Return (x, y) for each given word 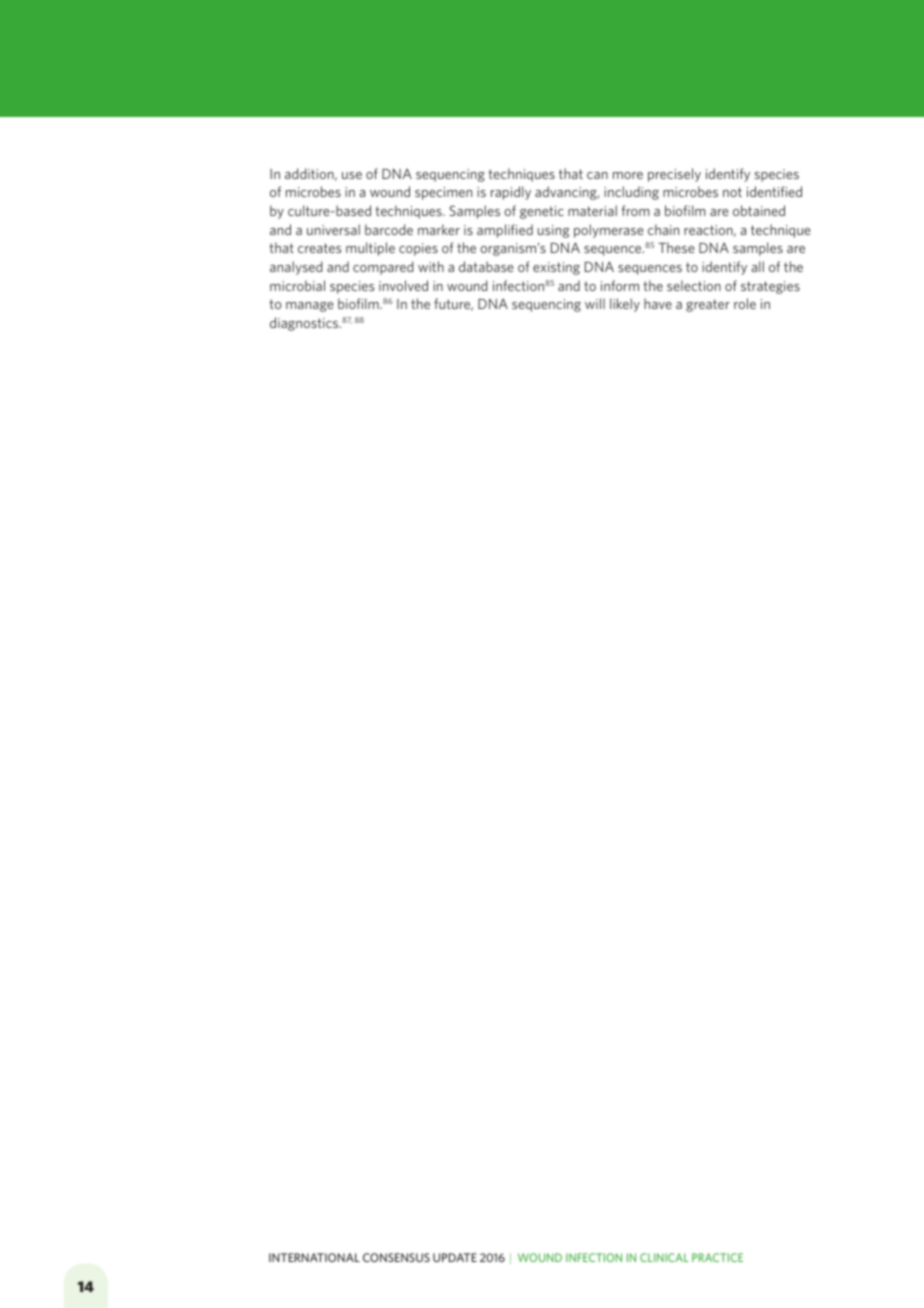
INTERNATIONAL (314, 1257)
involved (403, 285)
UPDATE (455, 1257)
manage (309, 307)
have (658, 303)
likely (625, 305)
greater (708, 305)
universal (333, 229)
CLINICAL (664, 1257)
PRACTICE (717, 1257)
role (745, 303)
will (595, 303)
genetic (542, 212)
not (732, 192)
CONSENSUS (396, 1257)
